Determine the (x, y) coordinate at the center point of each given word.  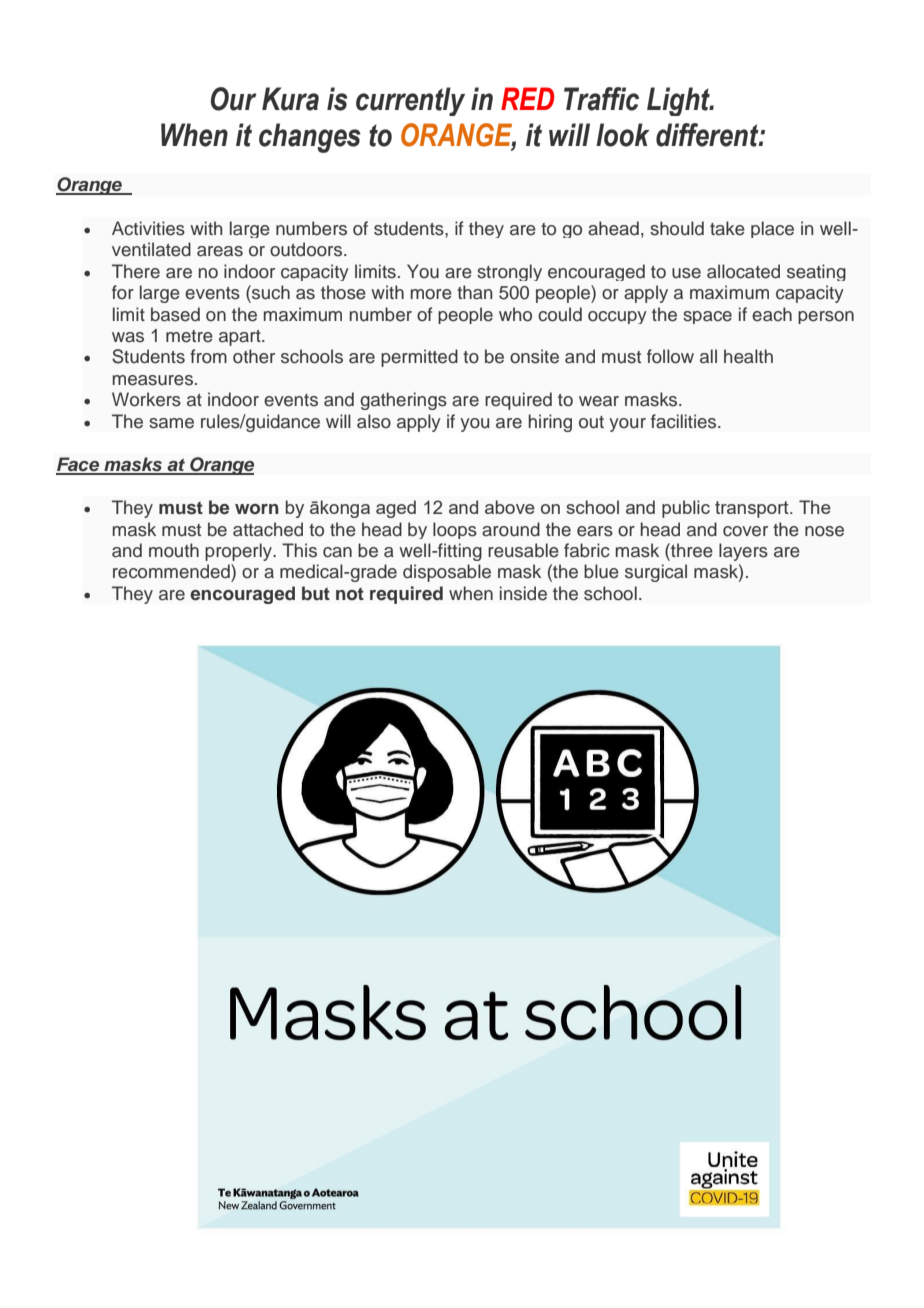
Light (679, 101)
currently (410, 101)
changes (310, 138)
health (748, 356)
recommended (172, 571)
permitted (419, 358)
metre (189, 336)
